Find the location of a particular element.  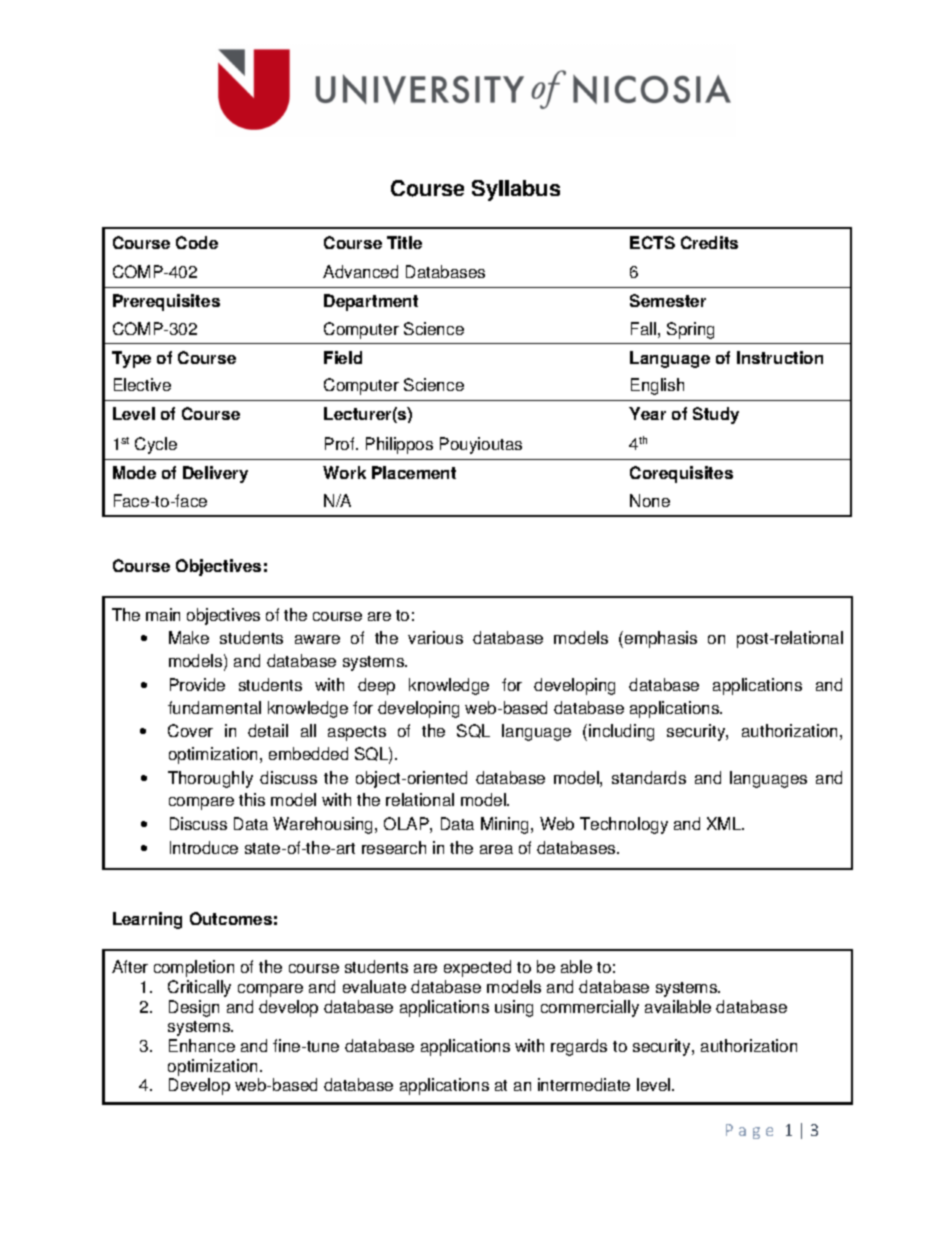

Elective is located at coordinates (142, 384).
